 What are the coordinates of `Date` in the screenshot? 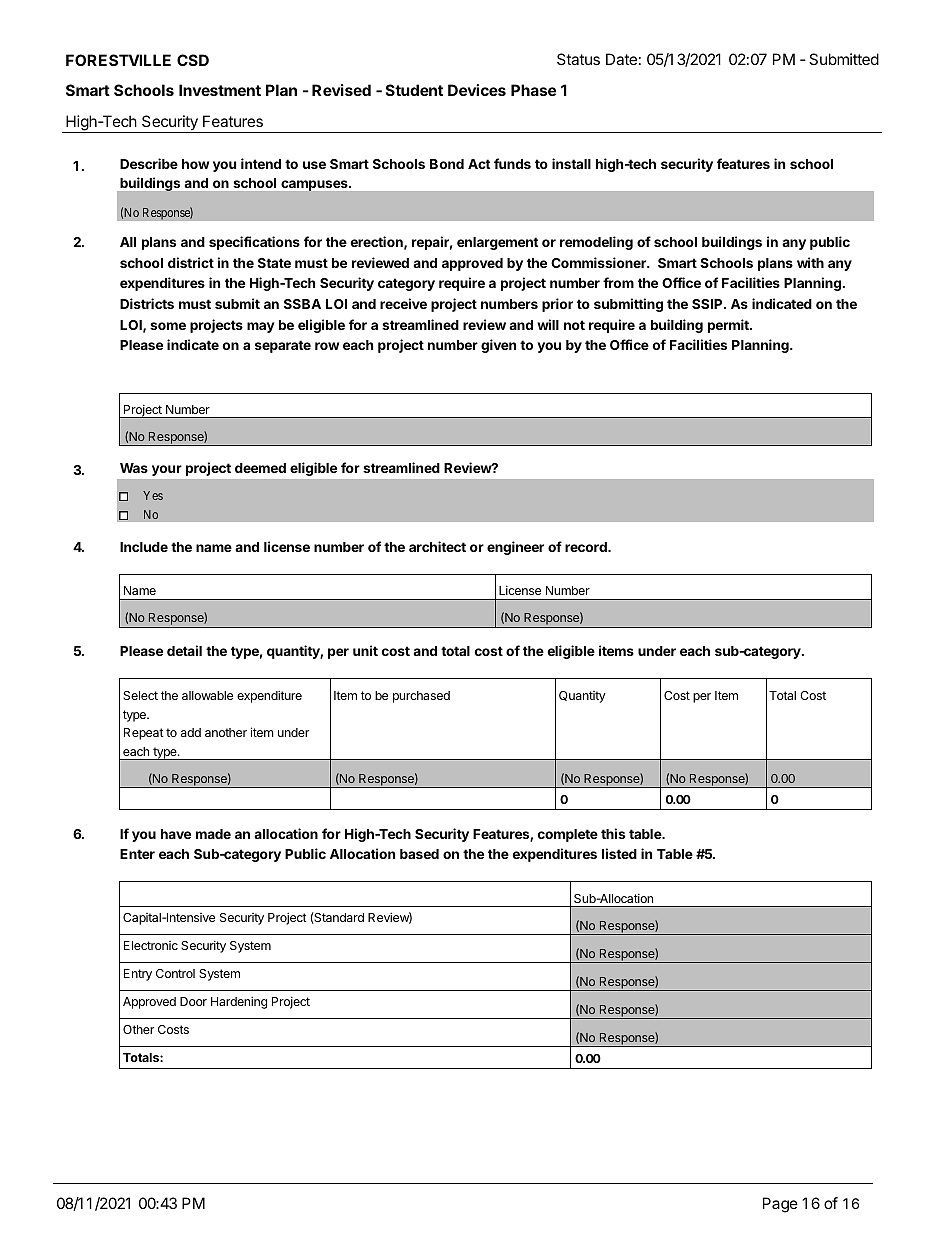 It's located at (621, 59).
